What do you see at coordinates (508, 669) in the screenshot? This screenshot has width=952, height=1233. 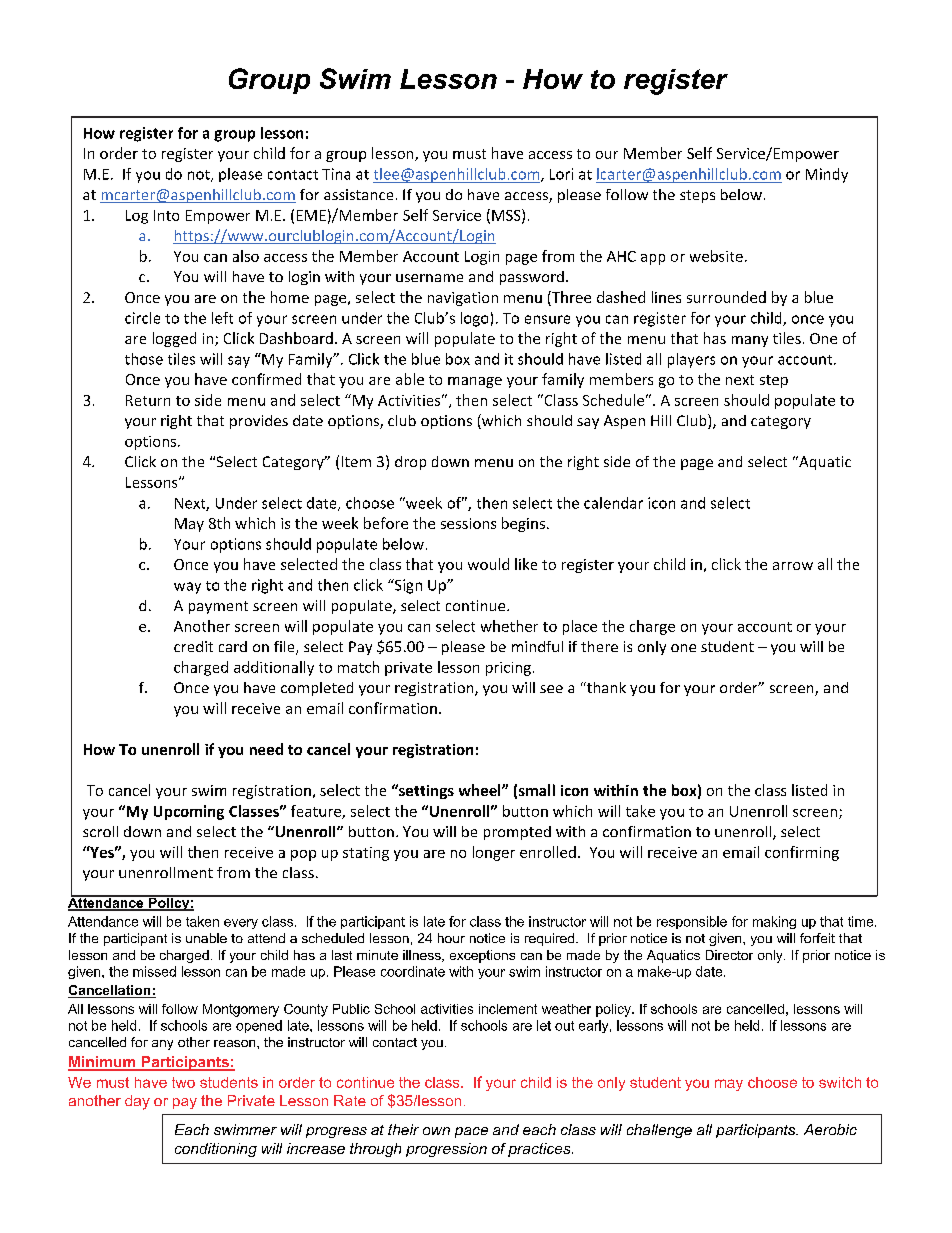 I see `pricing` at bounding box center [508, 669].
